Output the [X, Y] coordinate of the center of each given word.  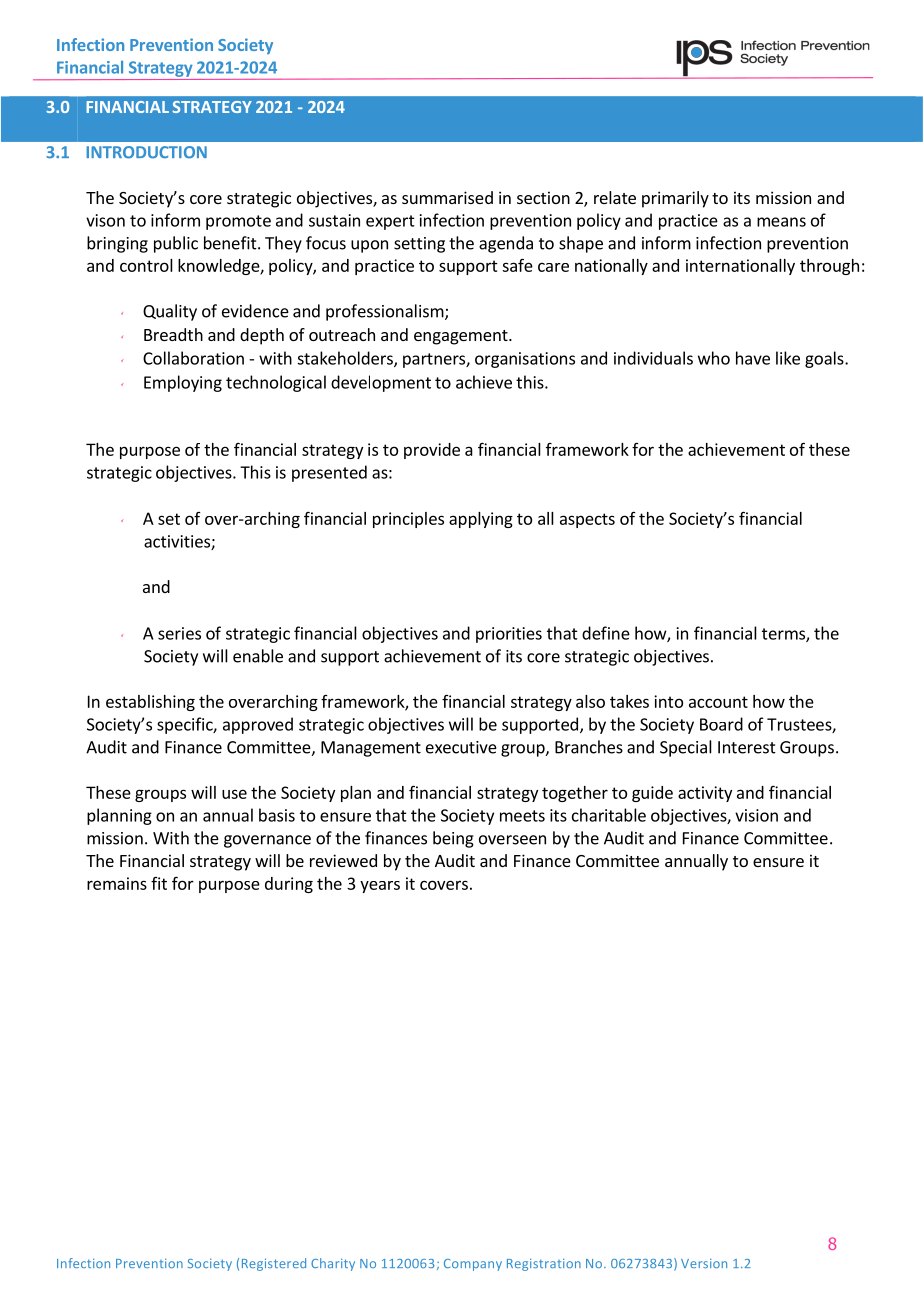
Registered [274, 1264]
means [781, 222]
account [718, 702]
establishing [150, 703]
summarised [447, 197]
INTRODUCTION [146, 152]
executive [461, 747]
